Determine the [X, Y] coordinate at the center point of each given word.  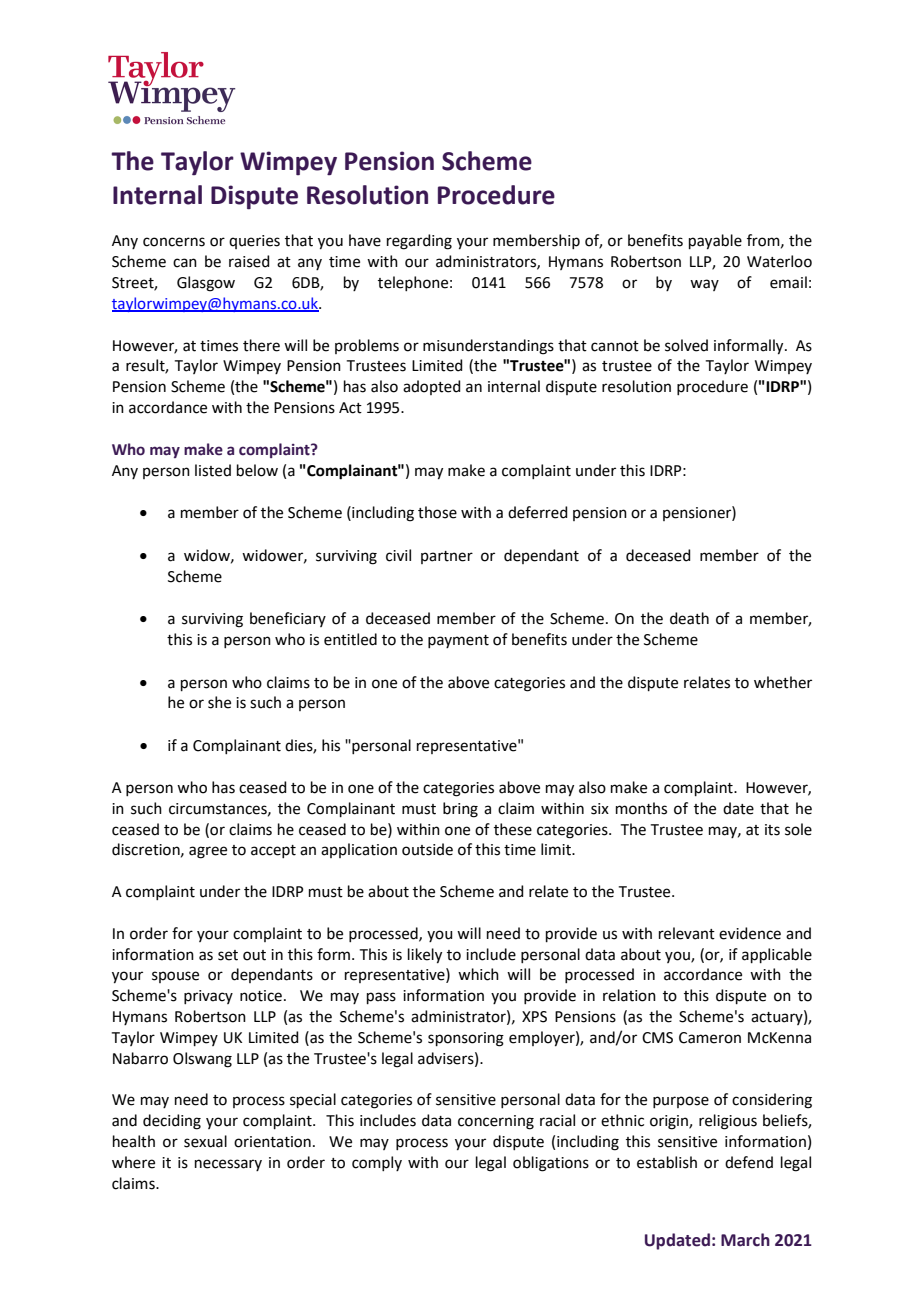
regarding [419, 242]
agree [208, 852]
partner [447, 557]
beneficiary [288, 619]
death [689, 618]
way [704, 285]
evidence [750, 933]
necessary [228, 1165]
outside [427, 849]
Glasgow [206, 284]
